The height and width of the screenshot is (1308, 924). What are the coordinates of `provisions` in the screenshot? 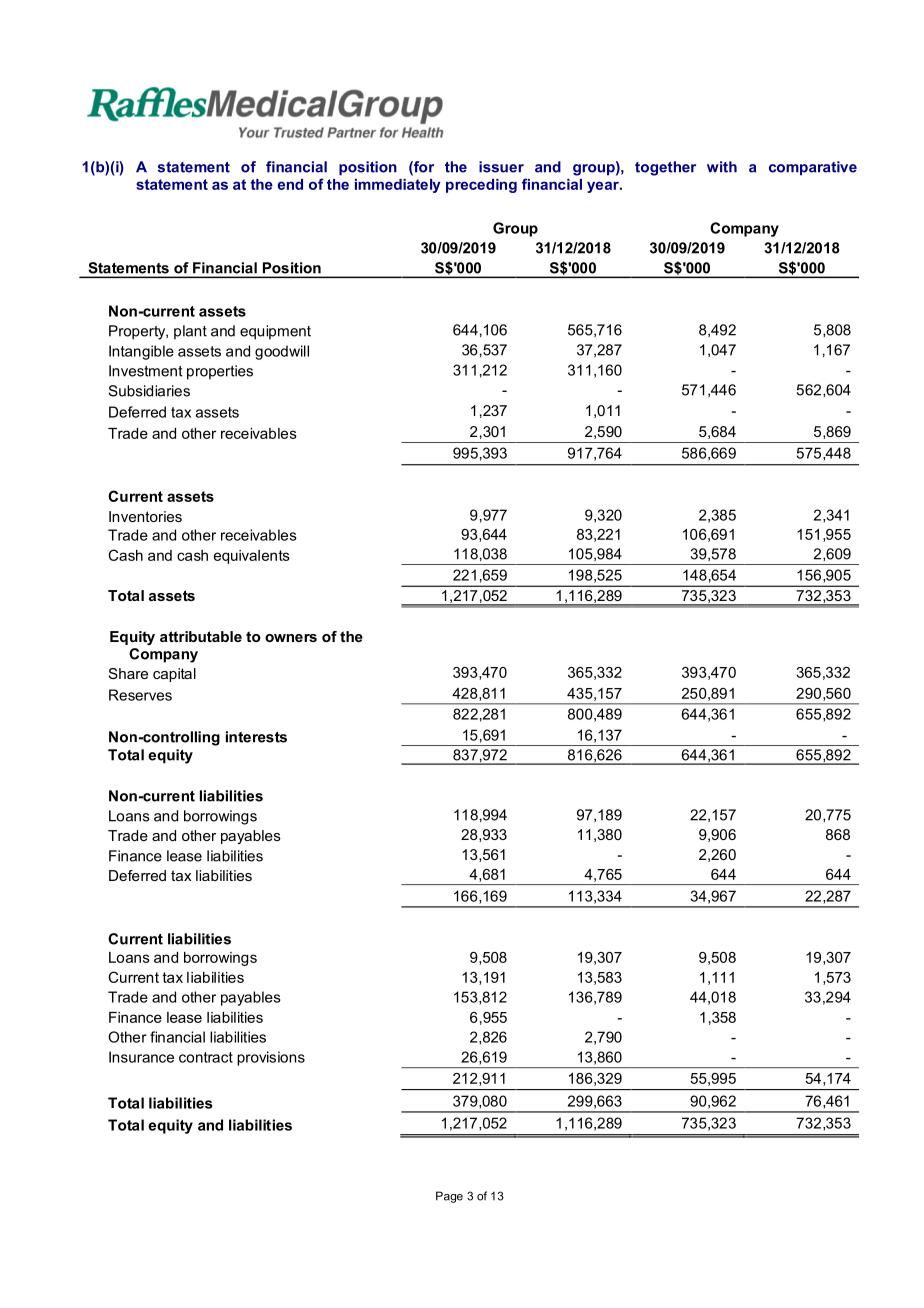 It's located at (271, 1058).
